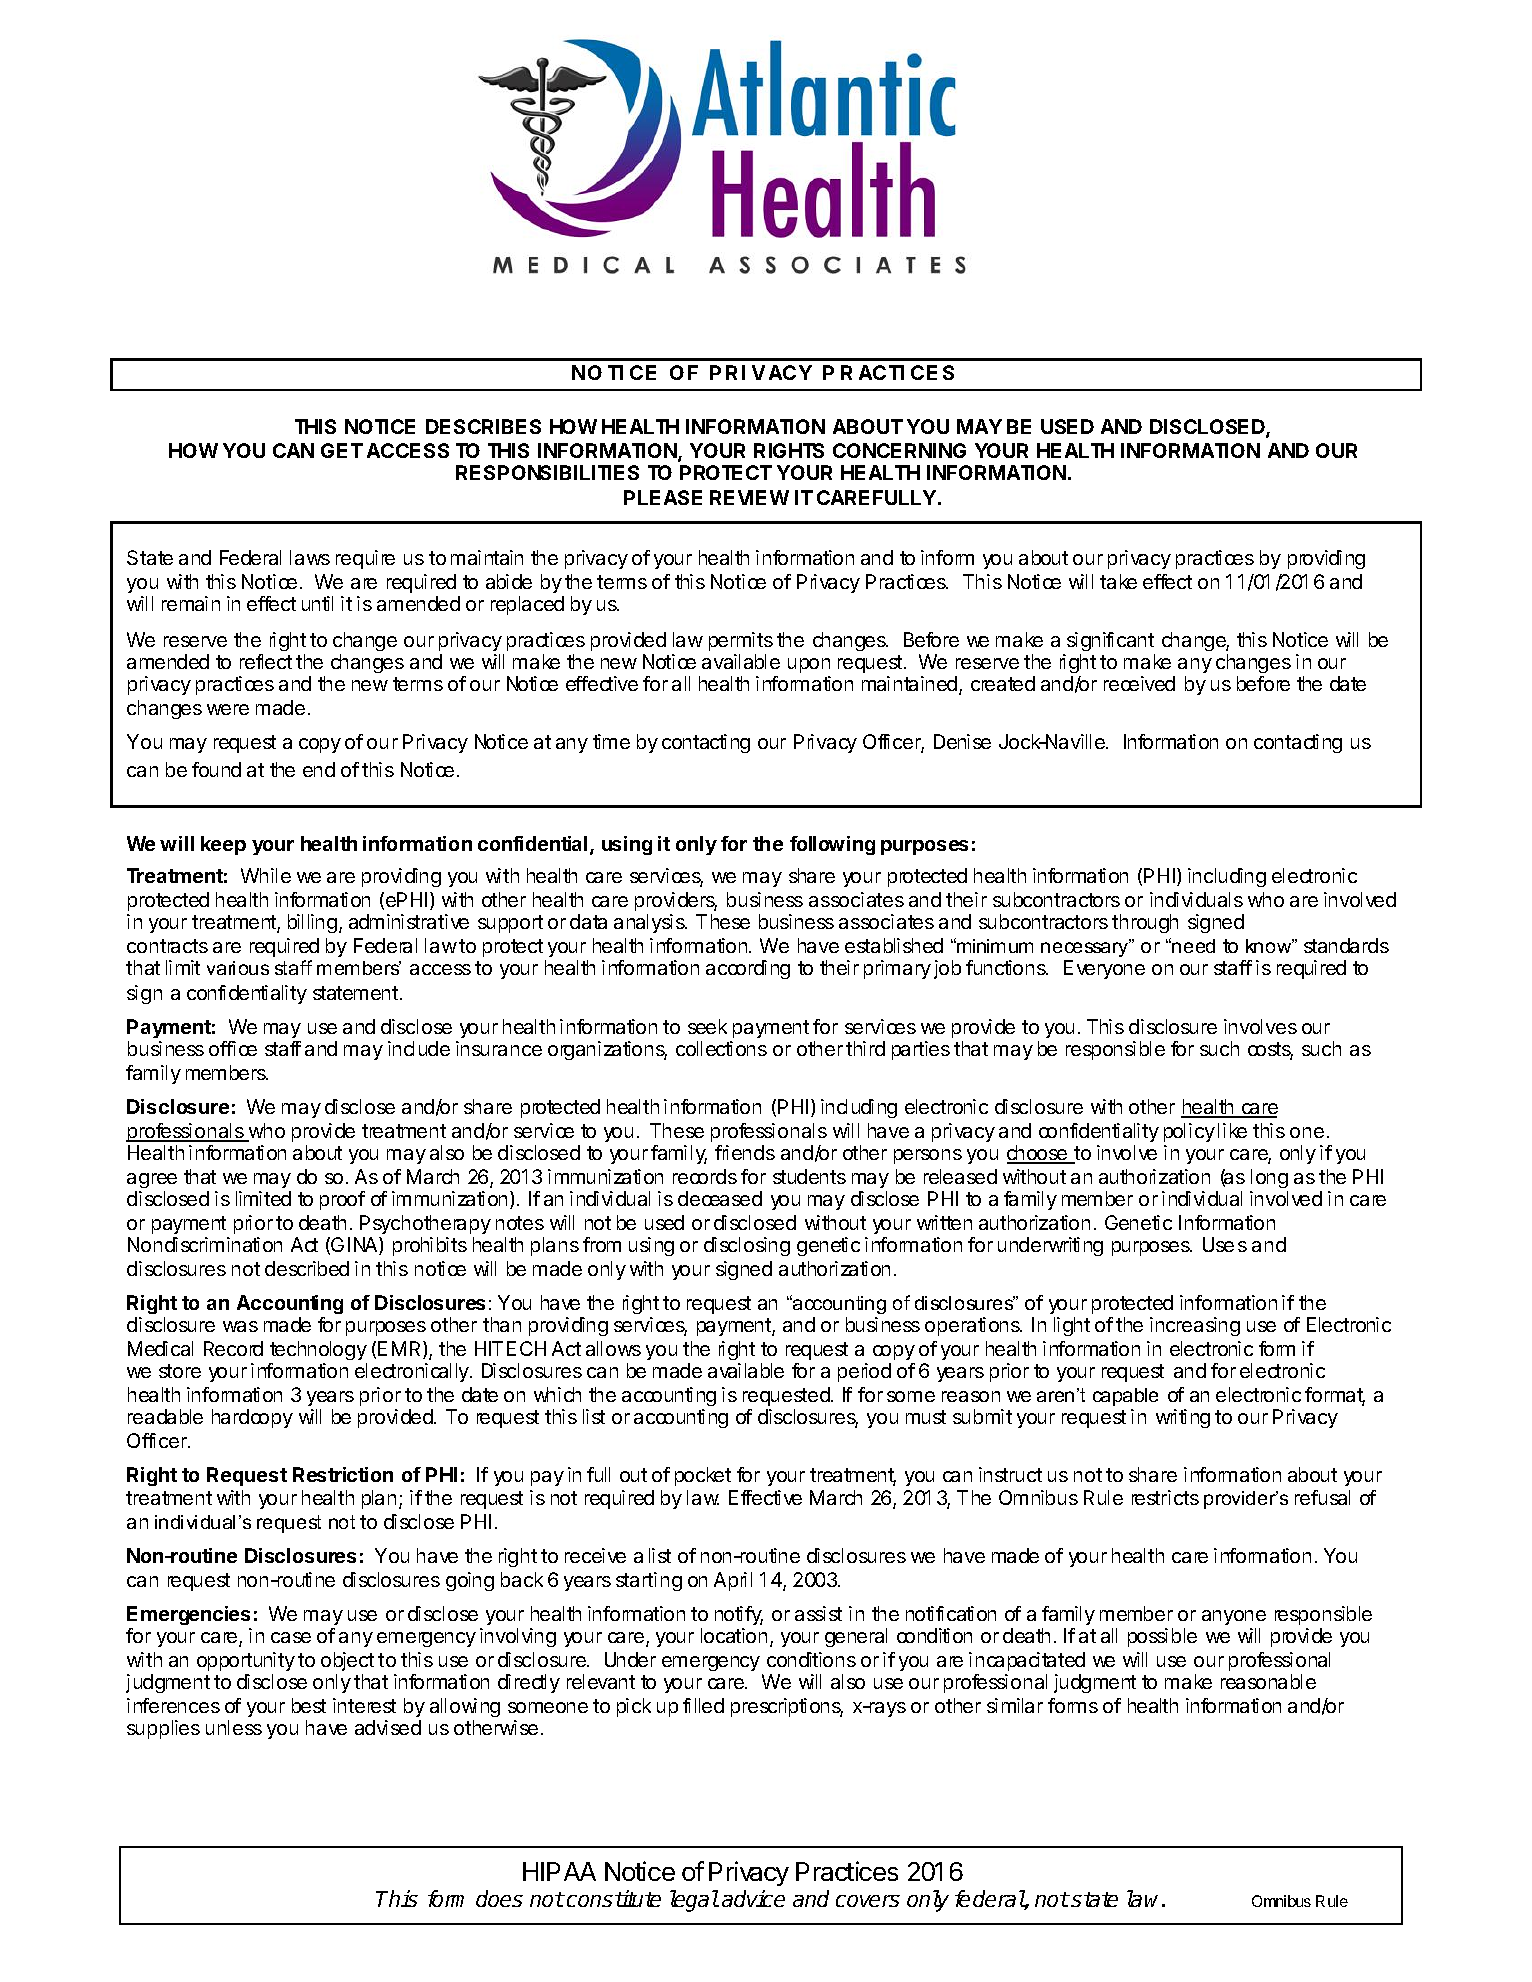  I want to click on friends, so click(745, 1152).
